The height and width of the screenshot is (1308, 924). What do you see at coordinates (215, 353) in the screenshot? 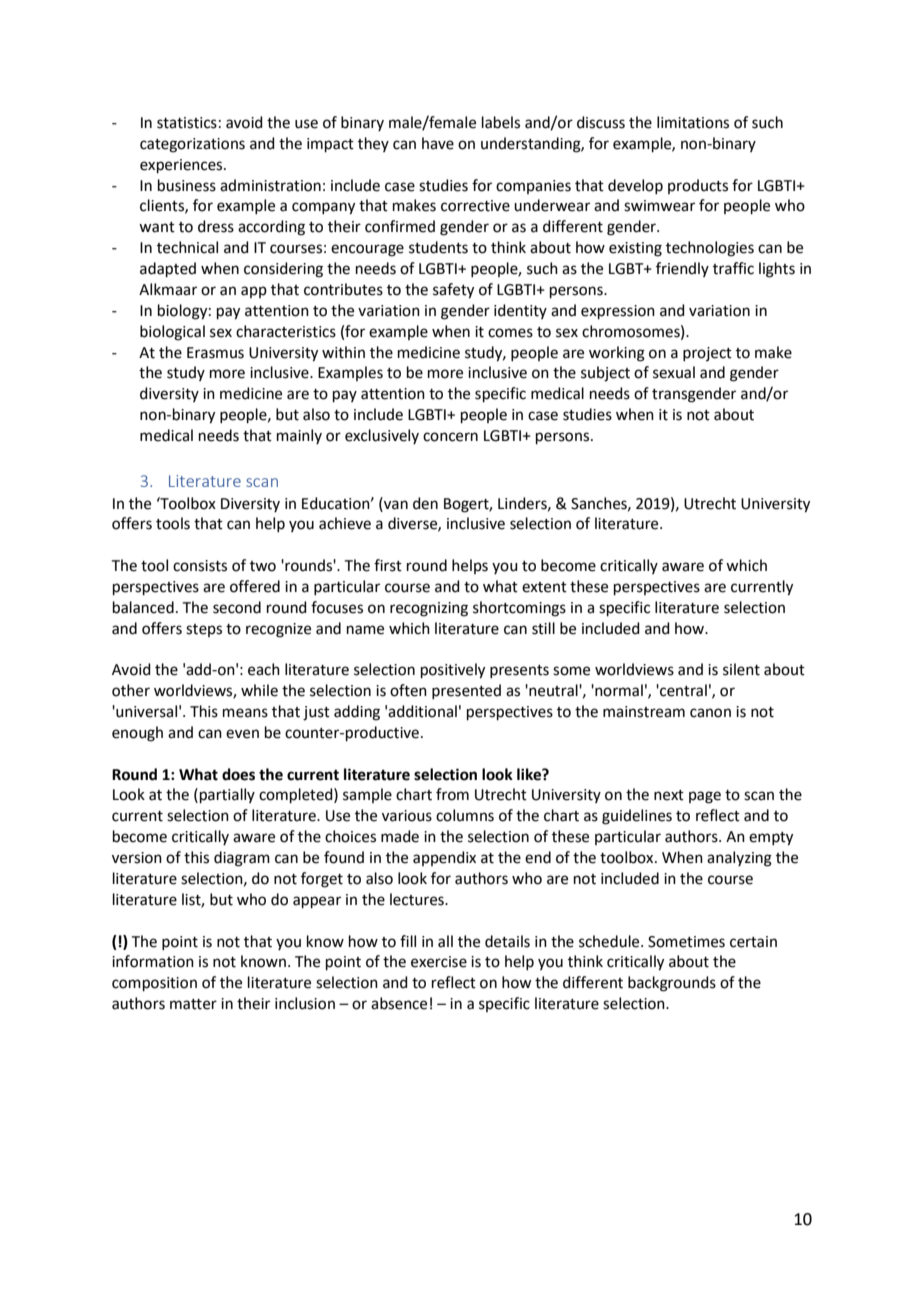
I see `Erasmus` at bounding box center [215, 353].
